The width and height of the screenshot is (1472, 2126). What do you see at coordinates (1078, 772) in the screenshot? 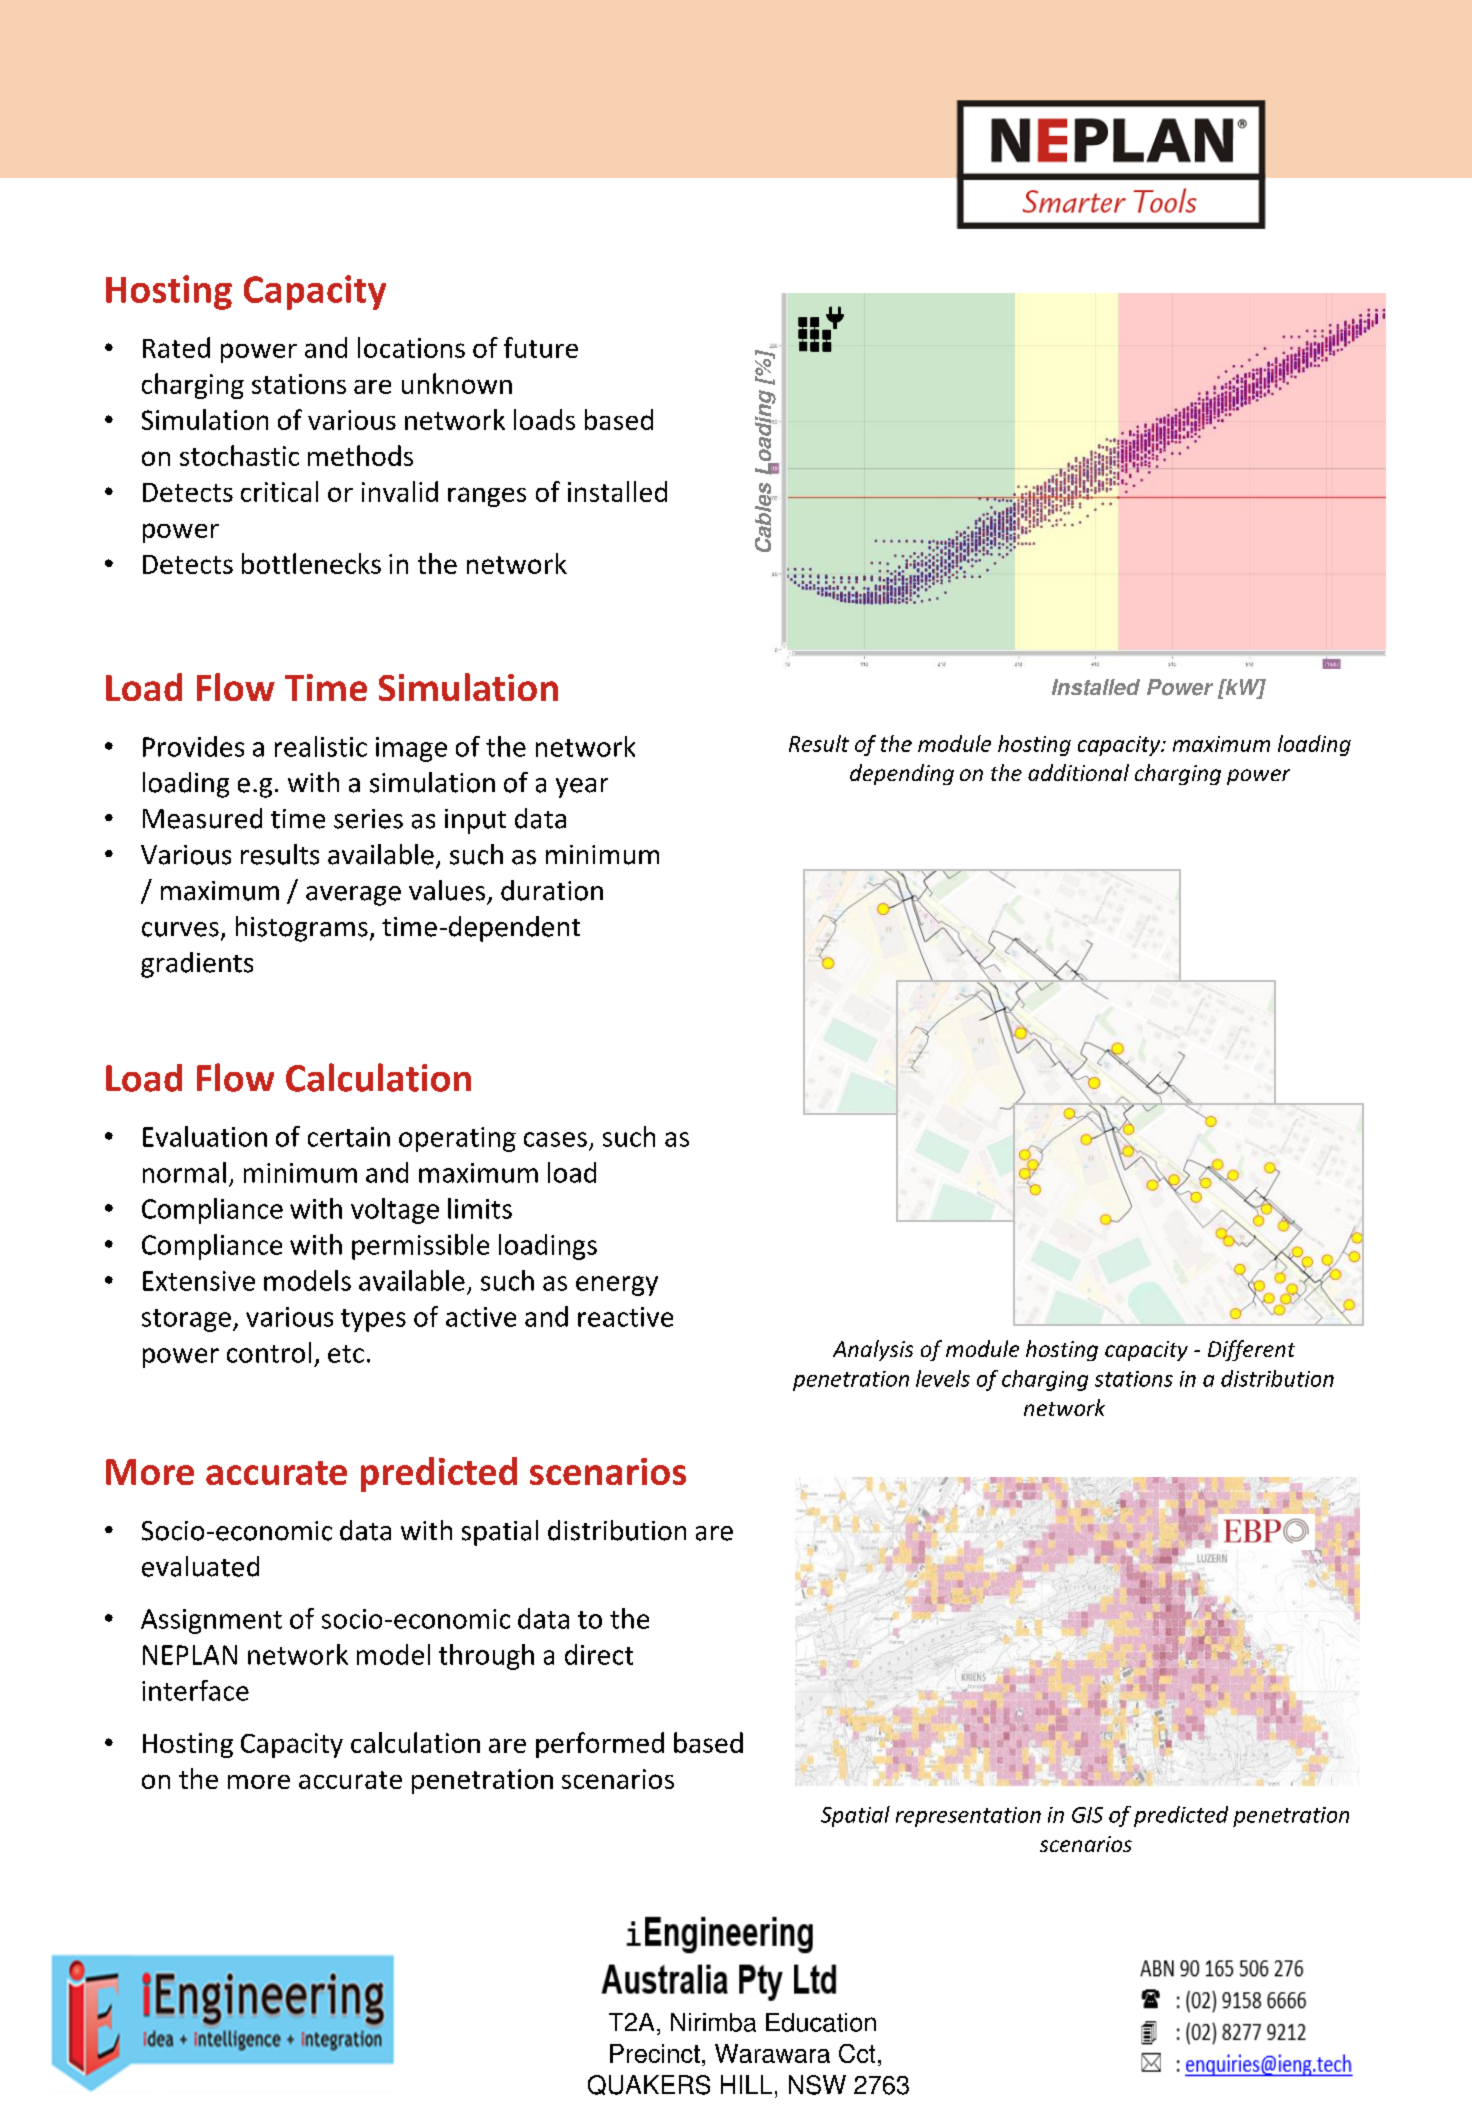
I see `additional` at bounding box center [1078, 772].
